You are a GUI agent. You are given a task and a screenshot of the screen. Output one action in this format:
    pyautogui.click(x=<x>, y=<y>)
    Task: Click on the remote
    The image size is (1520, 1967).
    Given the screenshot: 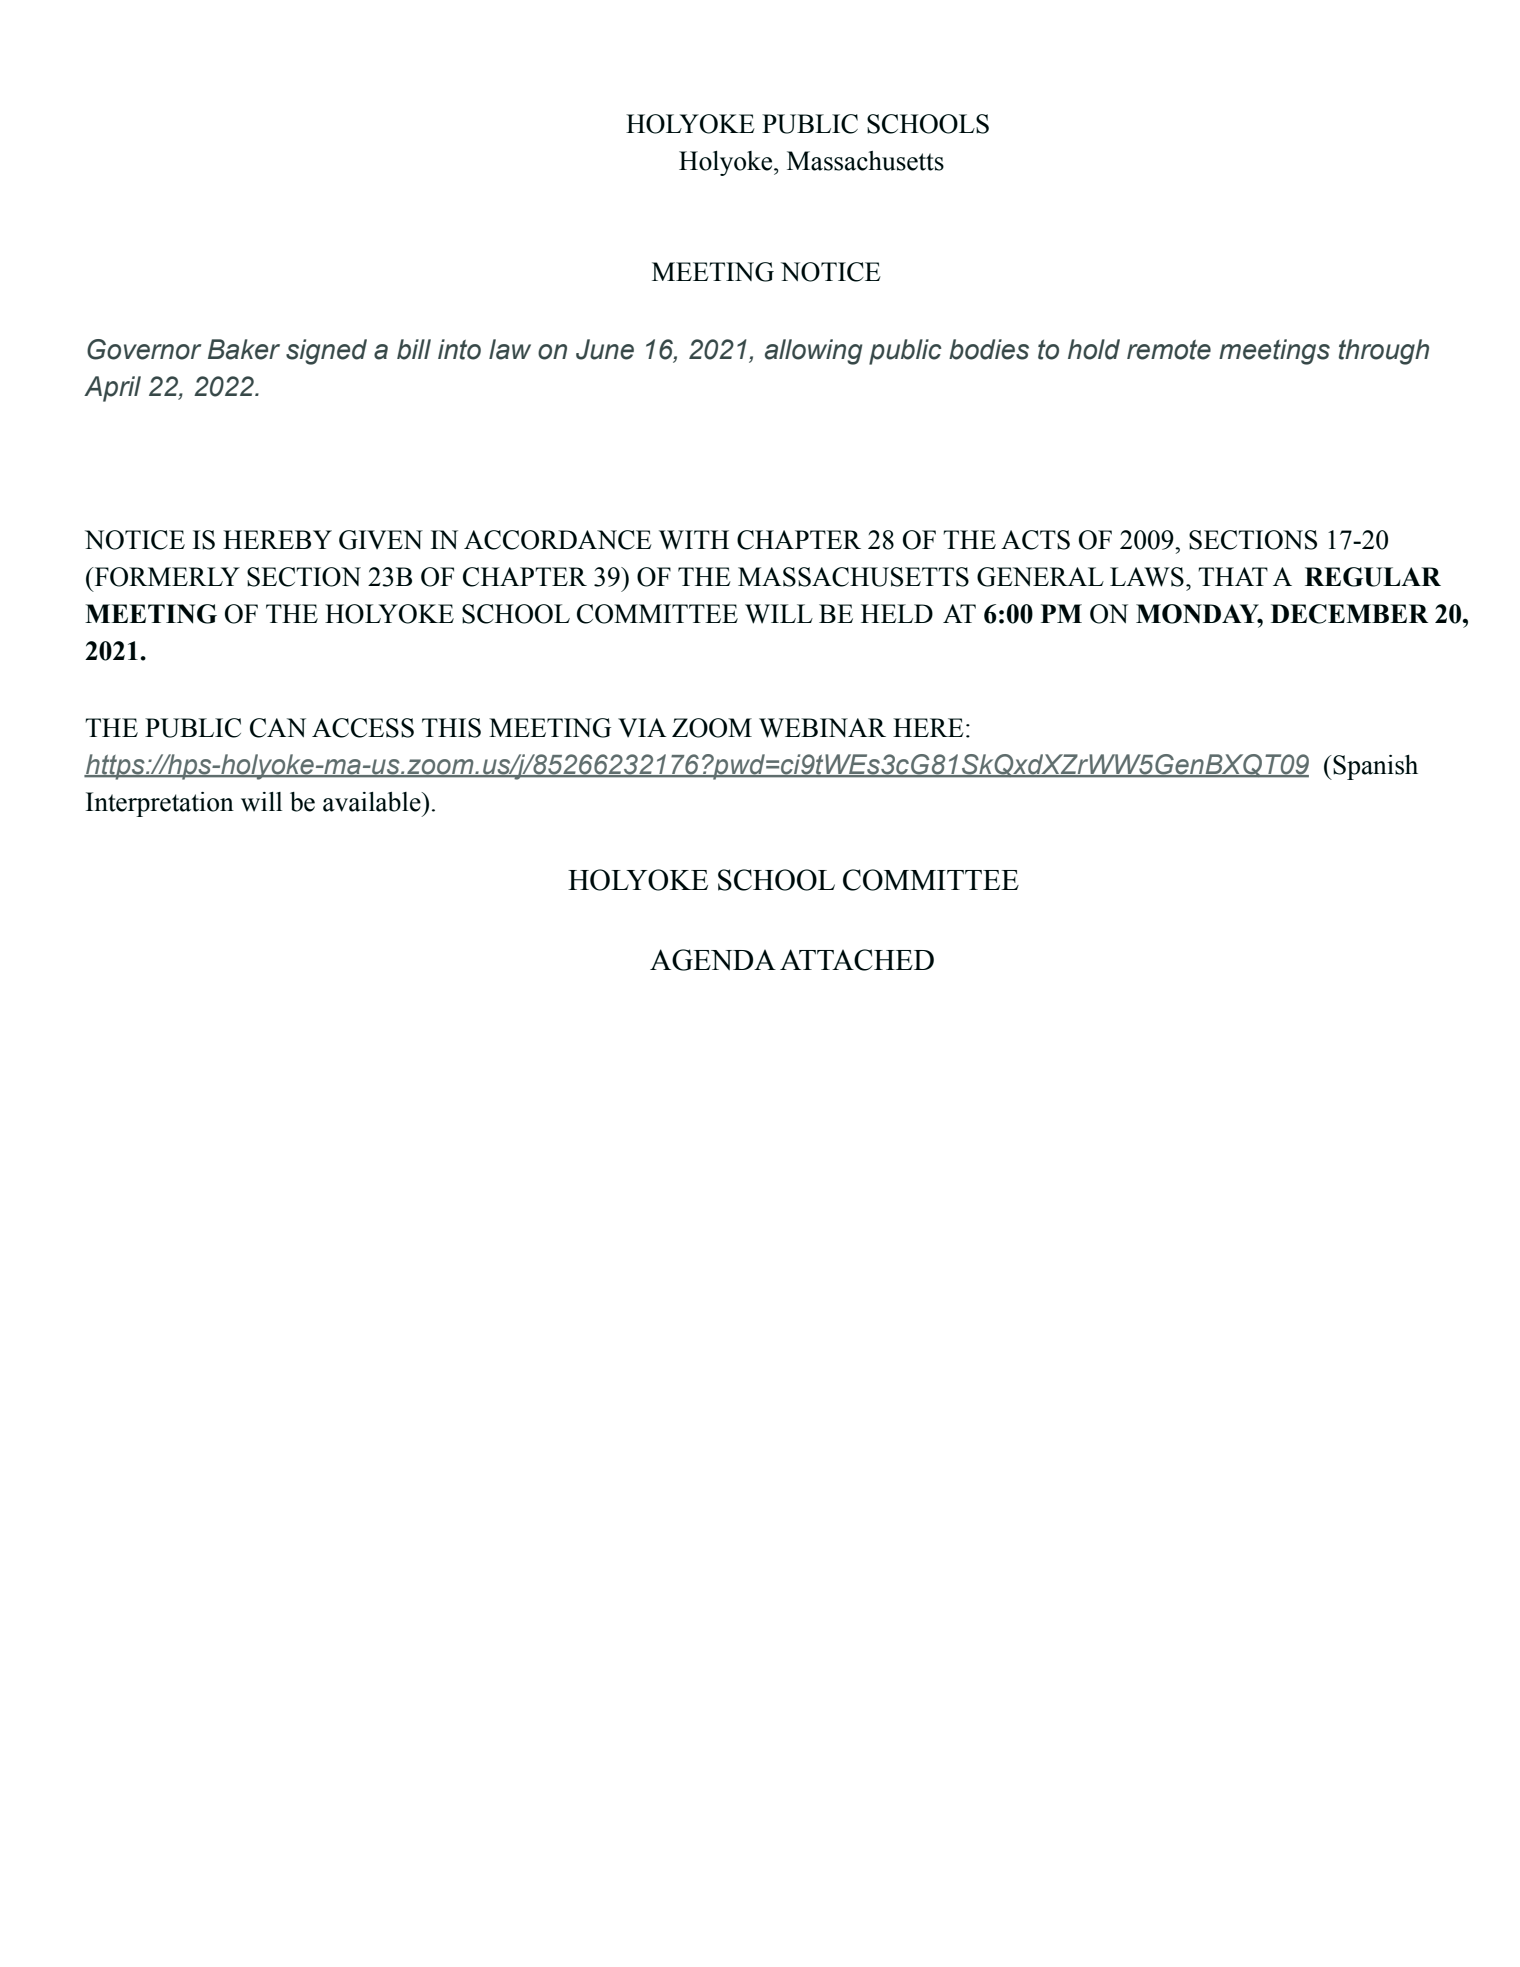 What is the action you would take?
    pyautogui.click(x=1169, y=350)
